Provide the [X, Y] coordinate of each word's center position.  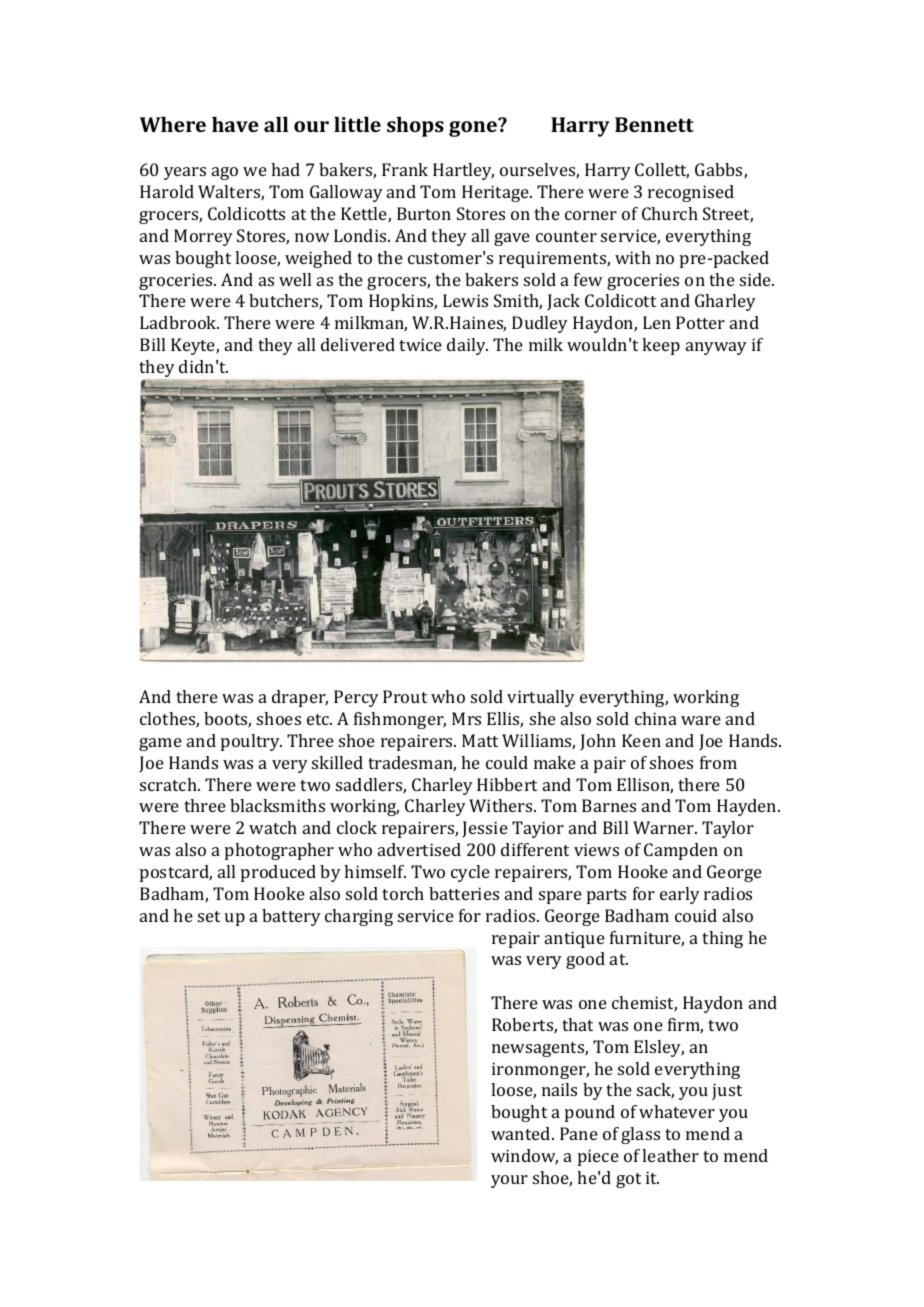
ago [225, 173]
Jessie [485, 829]
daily [467, 346]
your [509, 1181]
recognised [691, 193]
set [209, 916]
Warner [664, 827]
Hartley [463, 171]
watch [273, 827]
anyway [716, 348]
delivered [358, 344]
